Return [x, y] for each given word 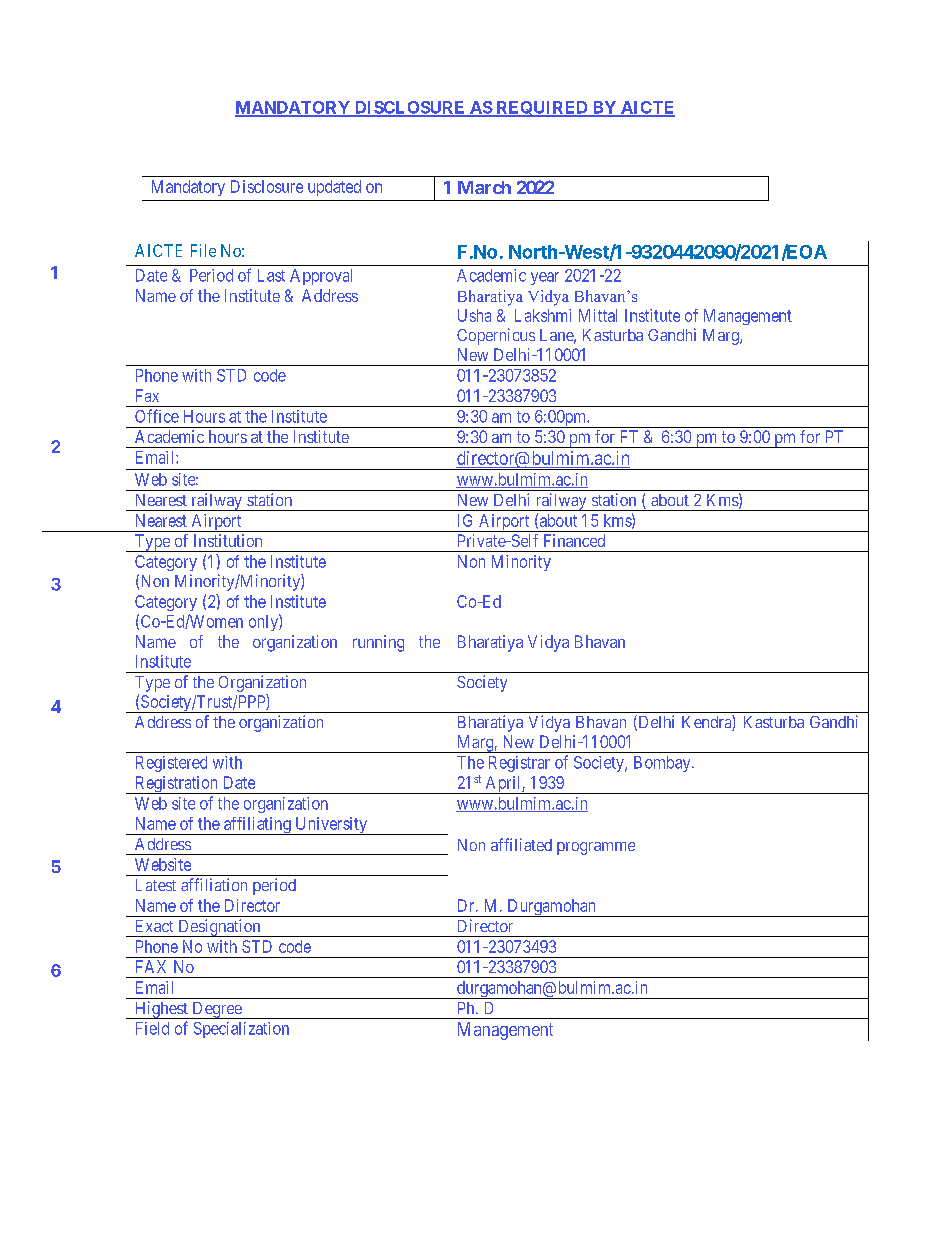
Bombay [663, 764]
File [203, 250]
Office [157, 416]
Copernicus [496, 336]
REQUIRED [542, 109]
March [484, 187]
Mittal [598, 315]
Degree [217, 1010]
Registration [176, 785]
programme [596, 848]
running [378, 643]
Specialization [241, 1030]
